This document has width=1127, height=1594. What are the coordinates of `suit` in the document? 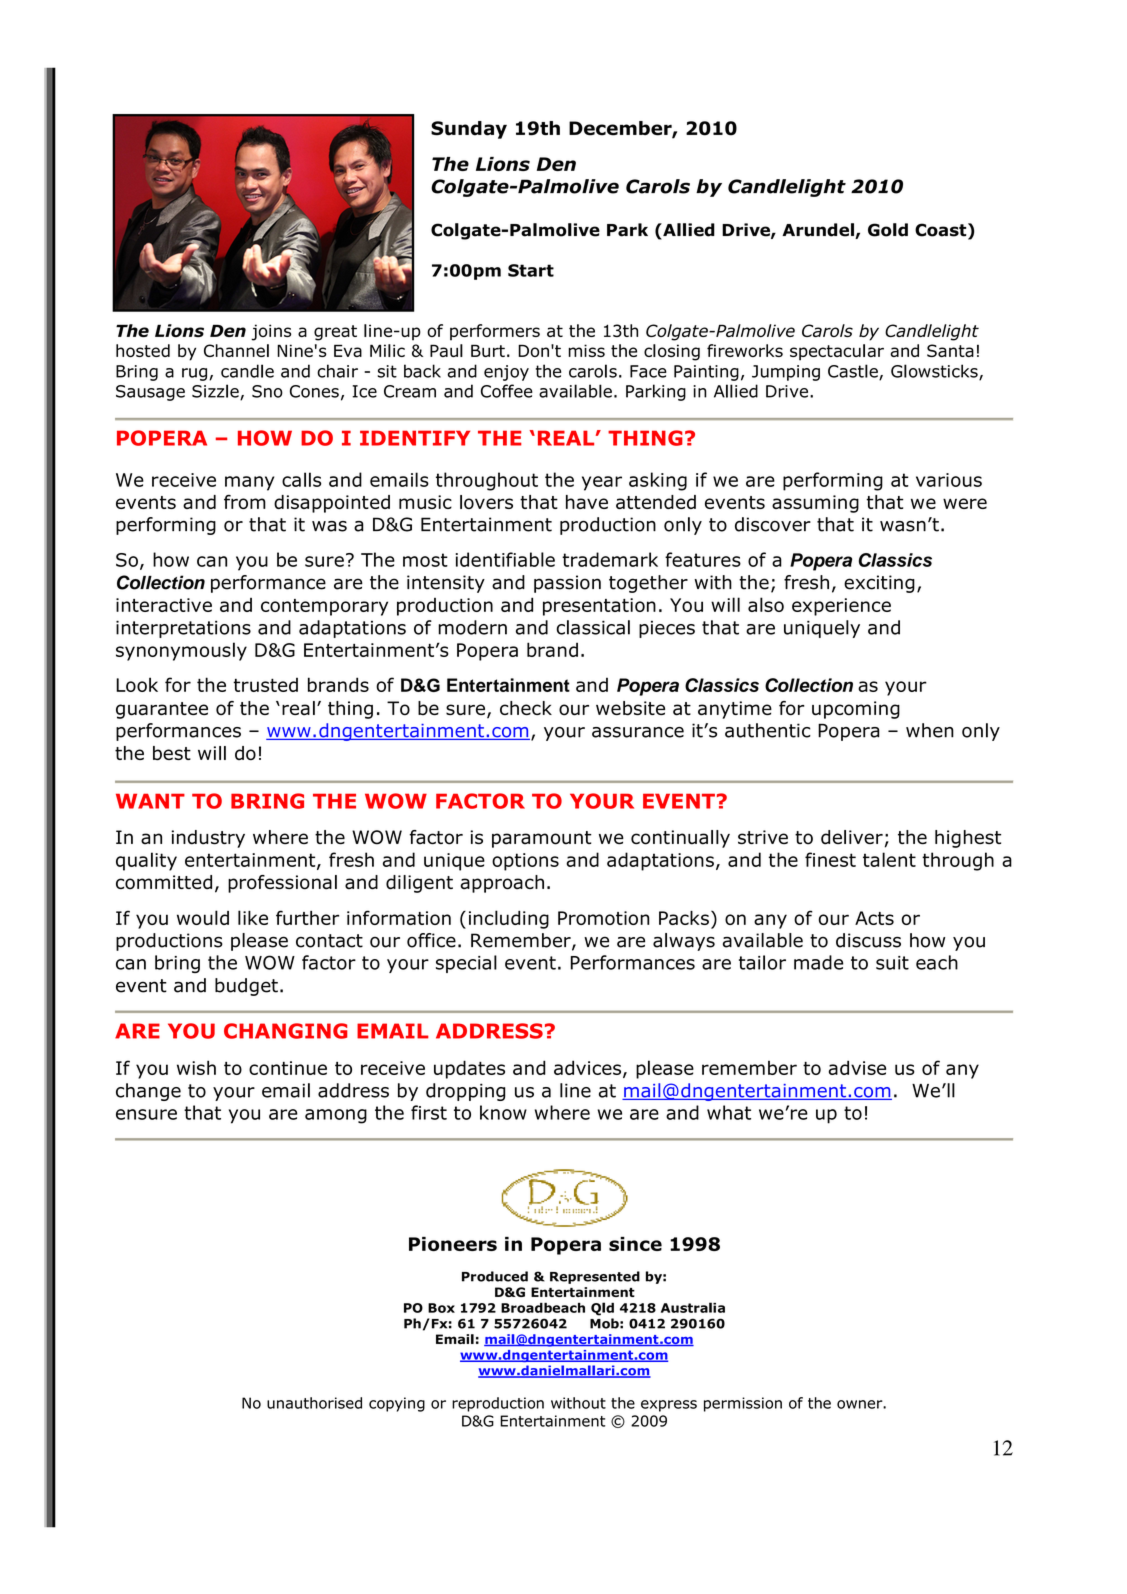 It's located at (892, 963).
